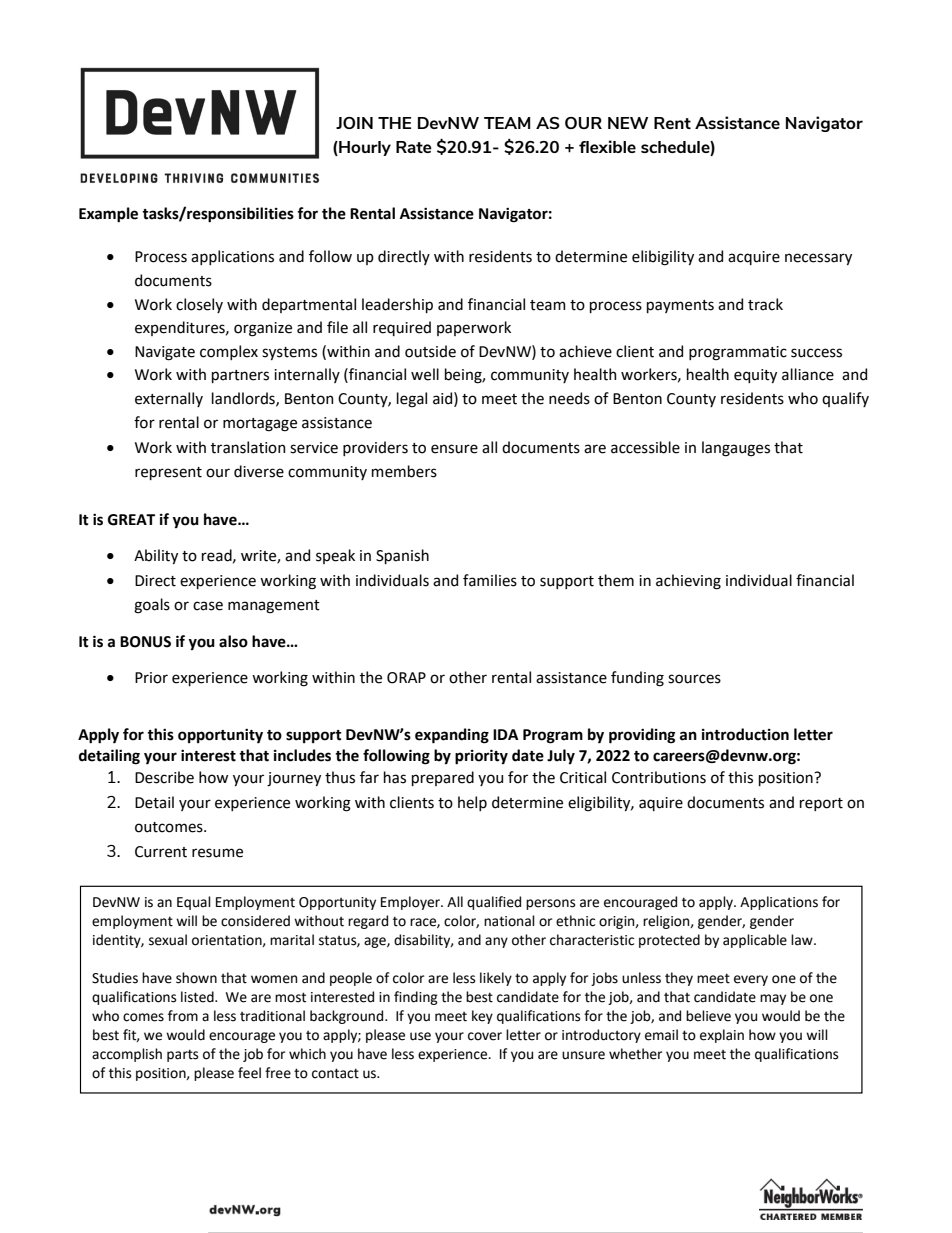  I want to click on NEW, so click(628, 123).
